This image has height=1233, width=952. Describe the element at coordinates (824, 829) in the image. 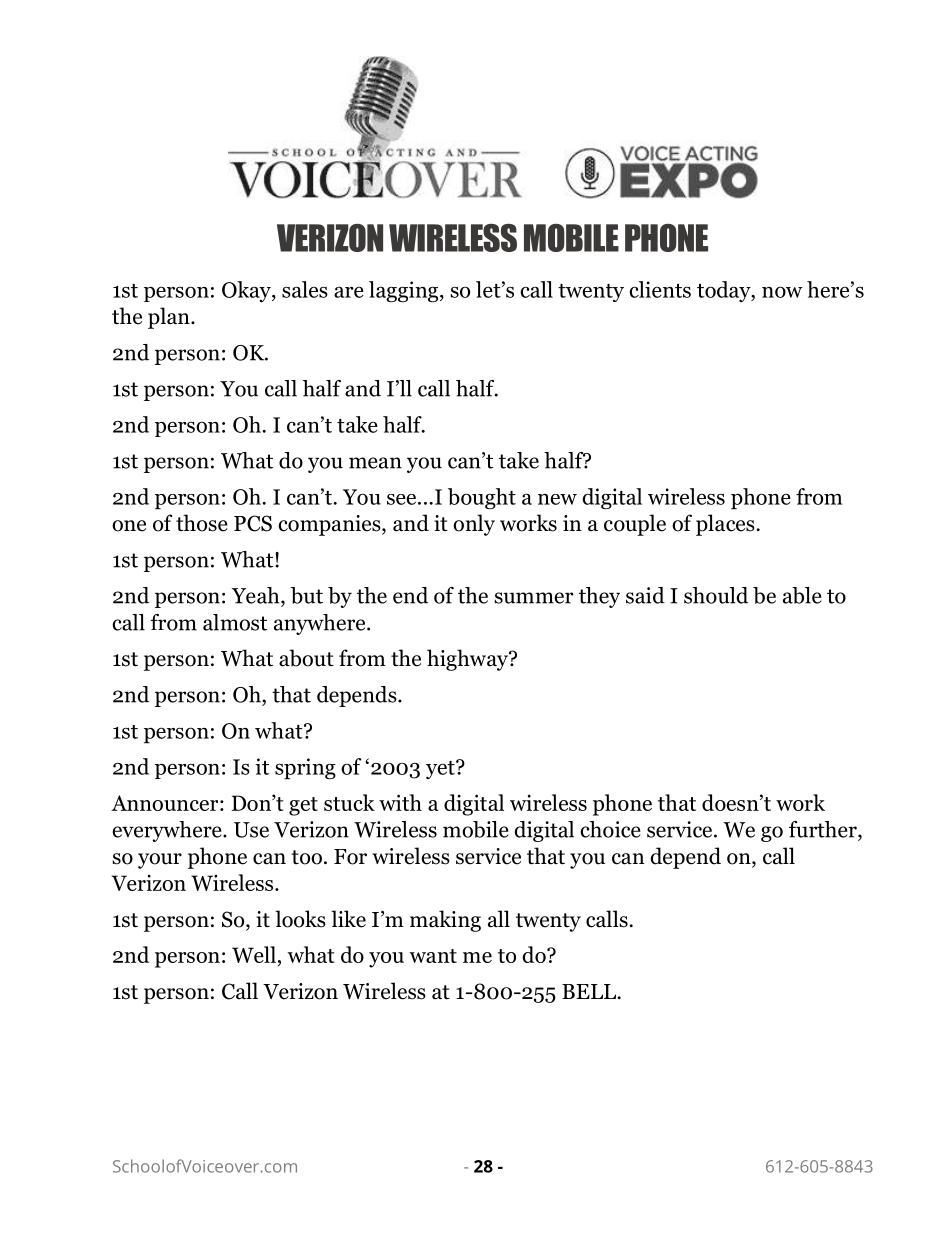

I see `further` at that location.
